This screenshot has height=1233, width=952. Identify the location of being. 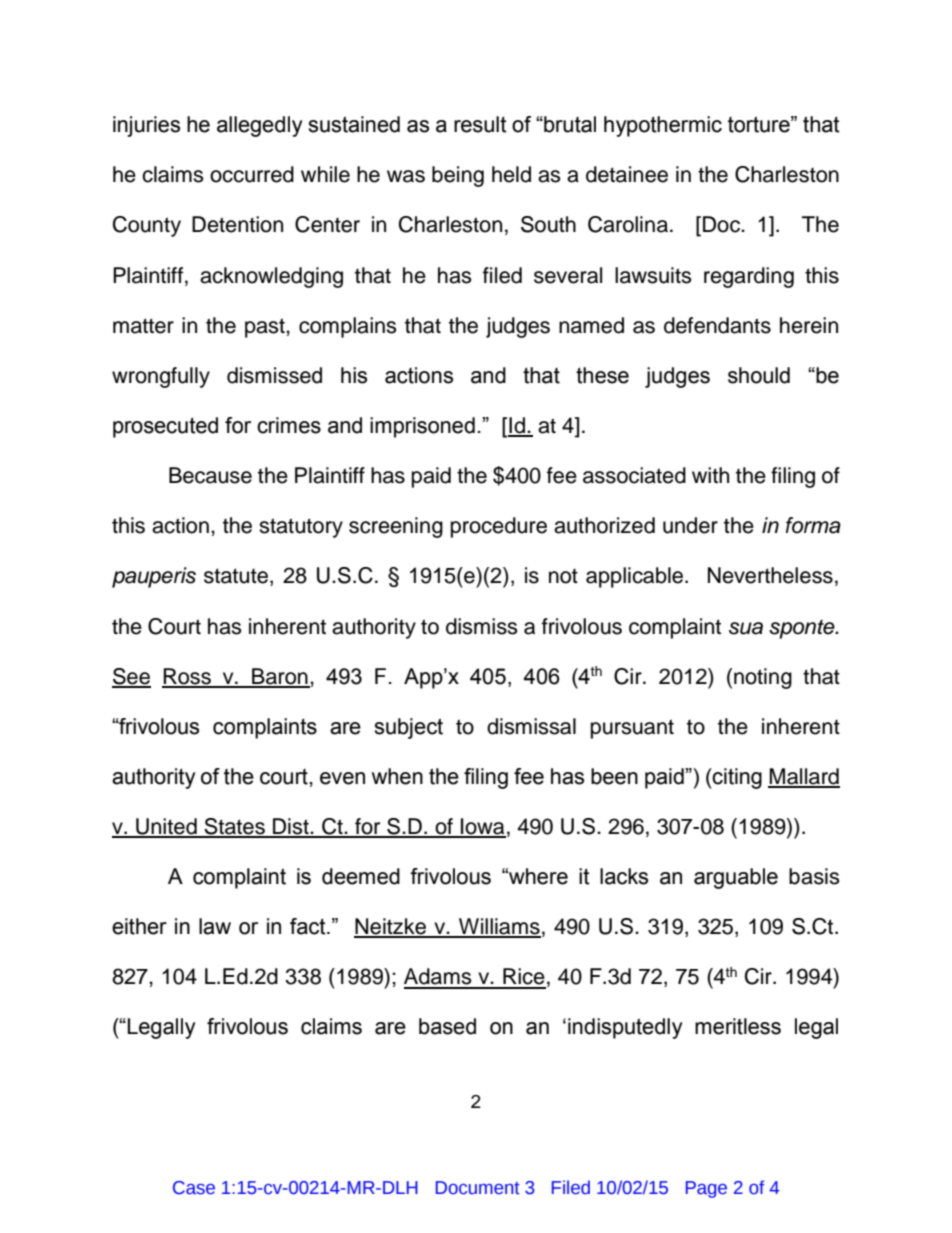
(458, 176).
